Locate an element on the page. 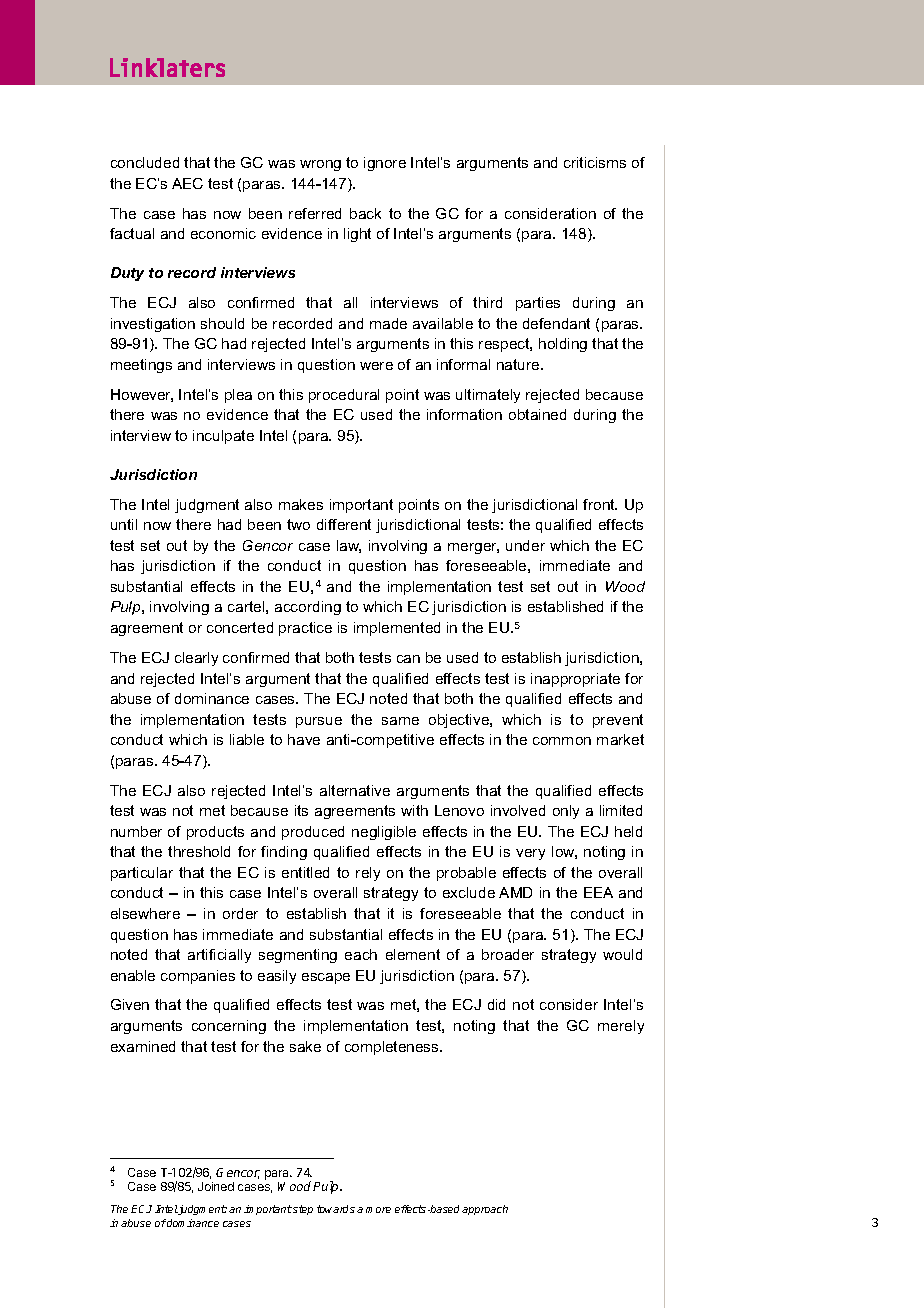 The width and height of the image is (924, 1308). negligible is located at coordinates (384, 833).
